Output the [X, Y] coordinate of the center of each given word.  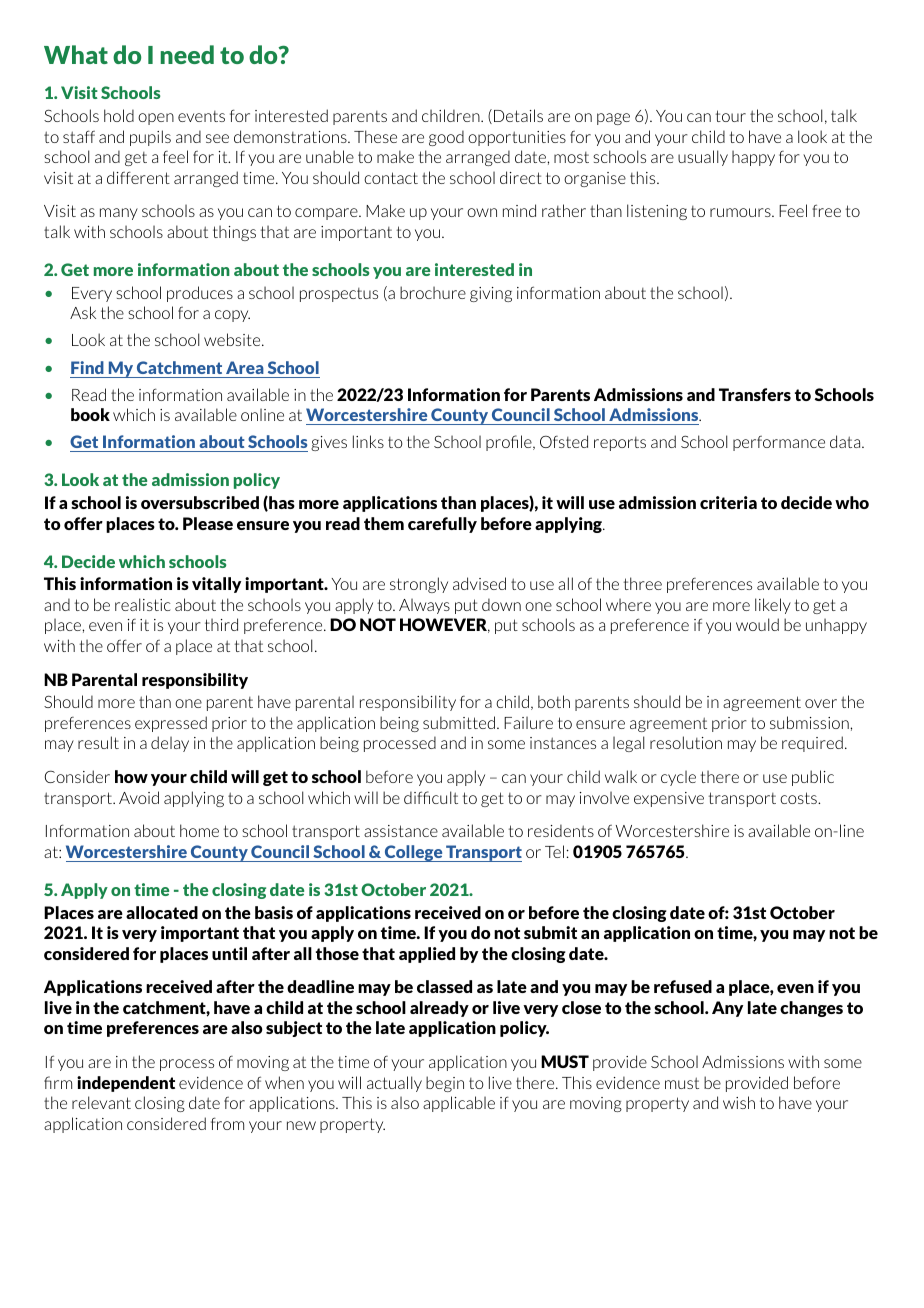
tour [731, 116]
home [199, 830]
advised [479, 583]
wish [739, 1102]
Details [518, 115]
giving [491, 294]
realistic [142, 604]
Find [87, 367]
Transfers [755, 394]
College [413, 853]
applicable [459, 1104]
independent [126, 1084]
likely [773, 606]
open [156, 119]
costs [799, 798]
